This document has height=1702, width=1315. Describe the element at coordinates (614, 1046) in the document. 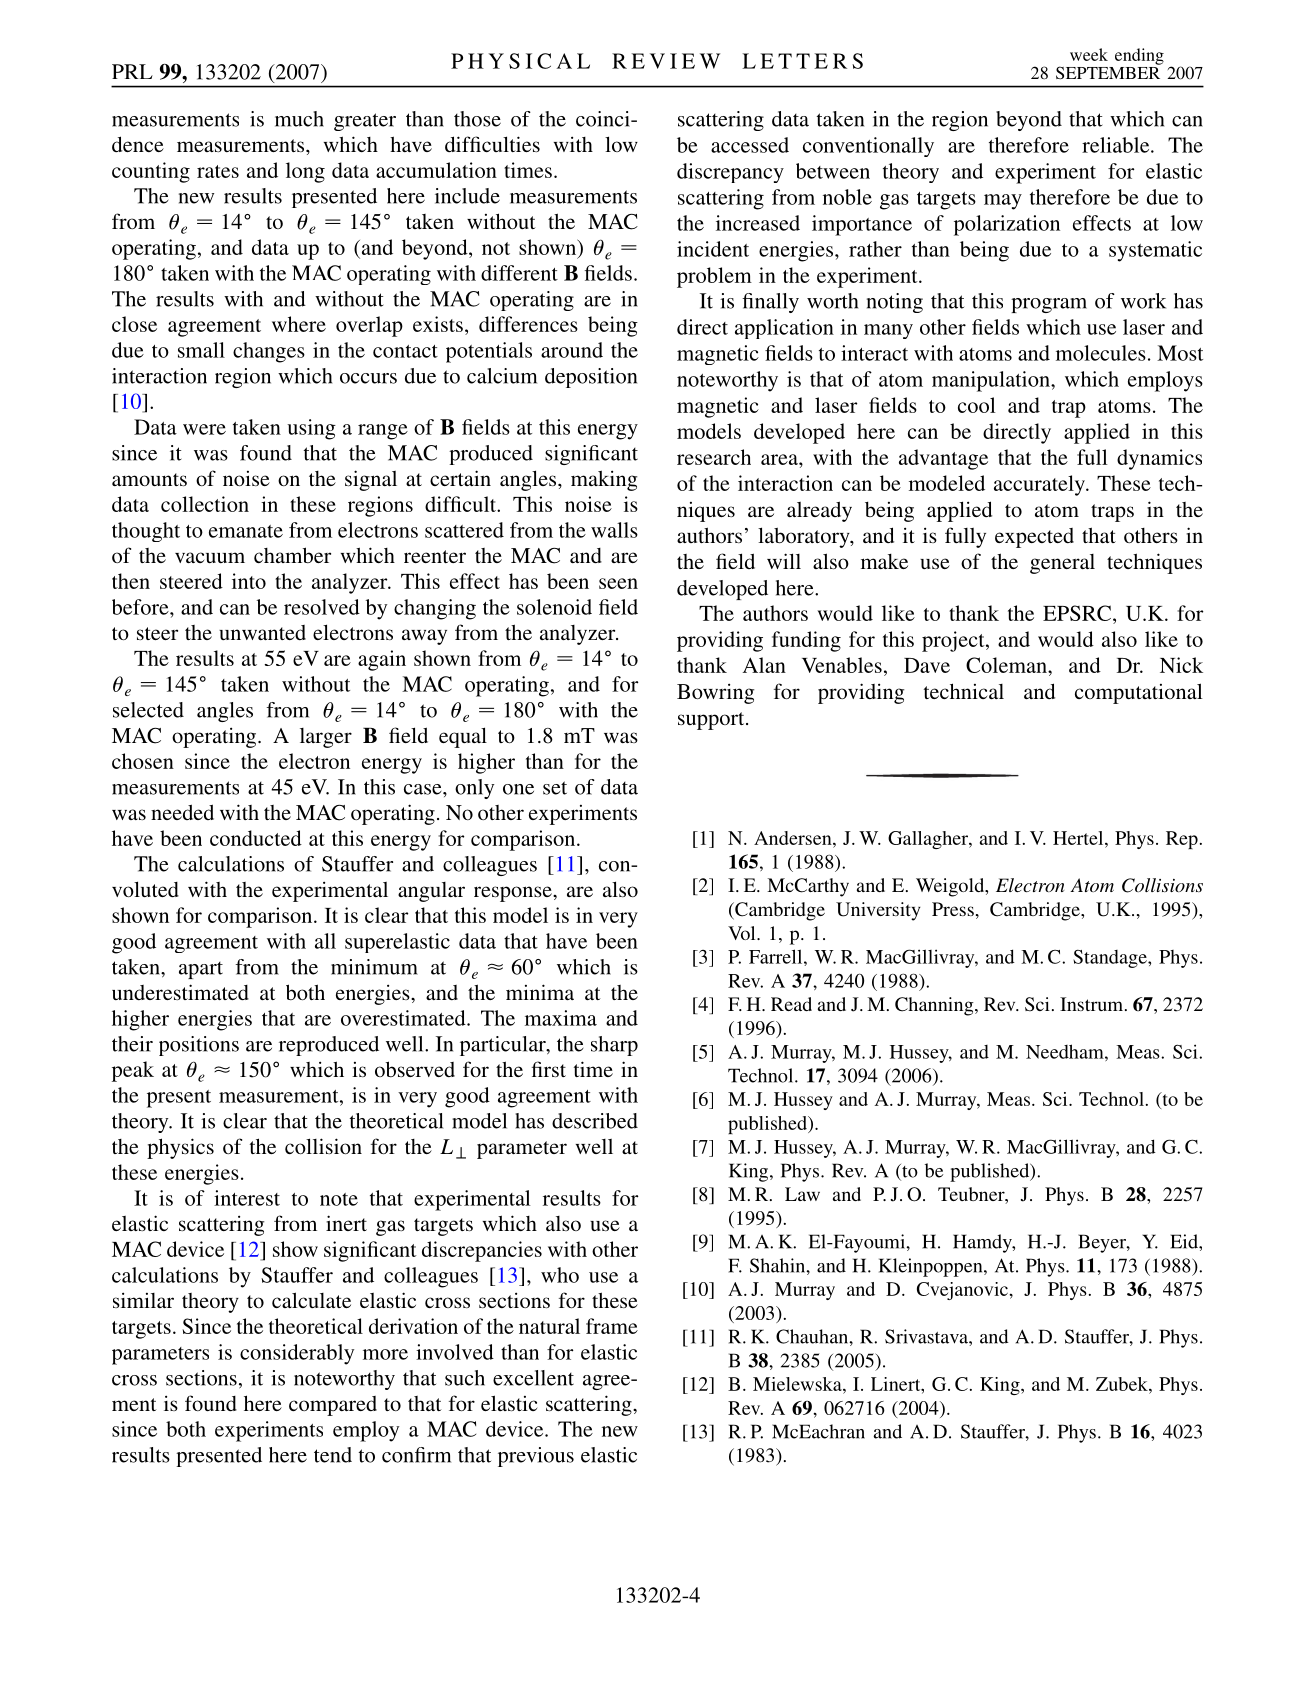

I see `sharp` at that location.
